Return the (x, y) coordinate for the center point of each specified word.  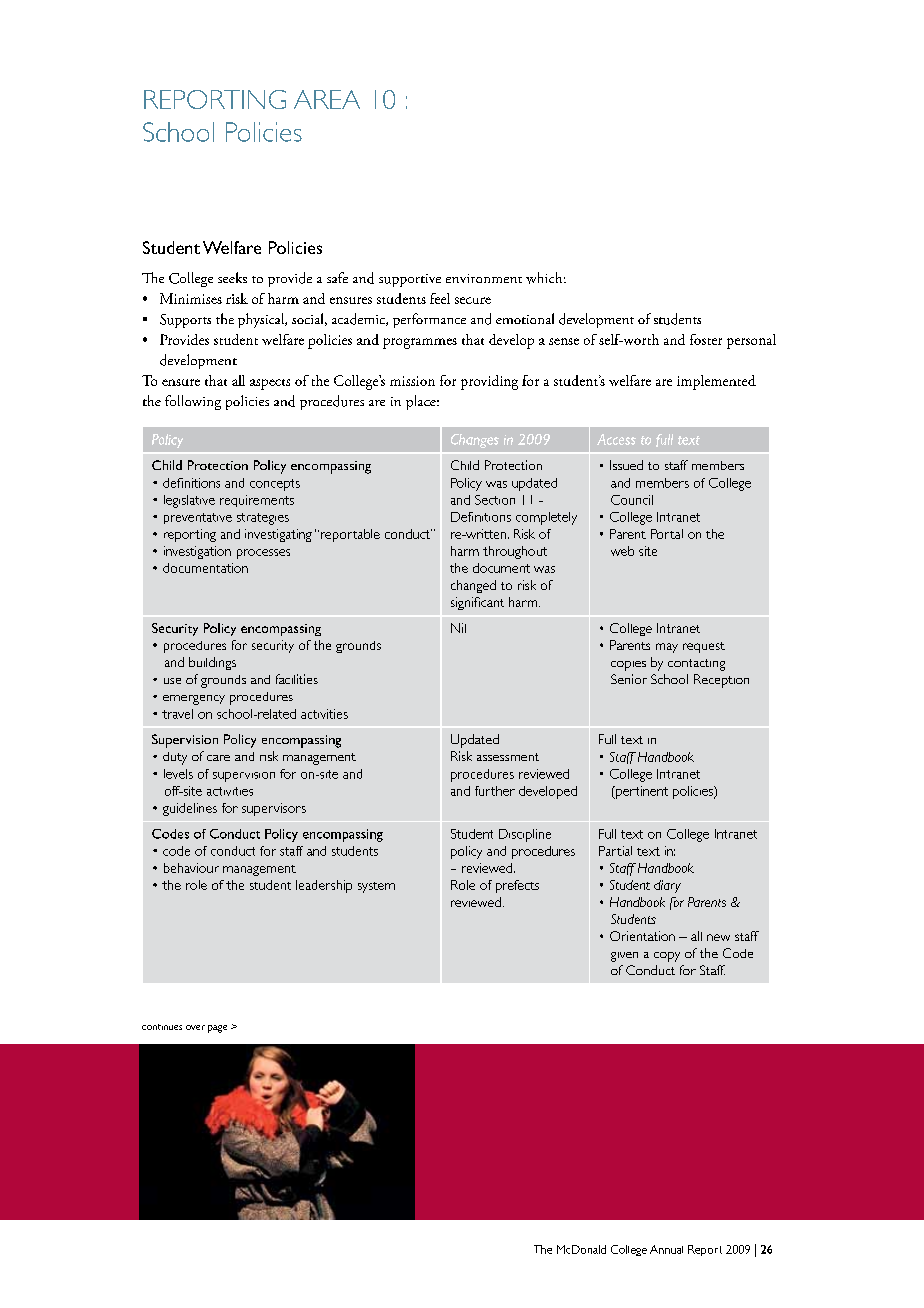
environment (484, 278)
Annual (666, 1249)
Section (495, 500)
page (217, 1029)
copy (667, 957)
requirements (257, 501)
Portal (667, 534)
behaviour (191, 868)
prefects (517, 886)
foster (706, 339)
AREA (327, 99)
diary (667, 886)
